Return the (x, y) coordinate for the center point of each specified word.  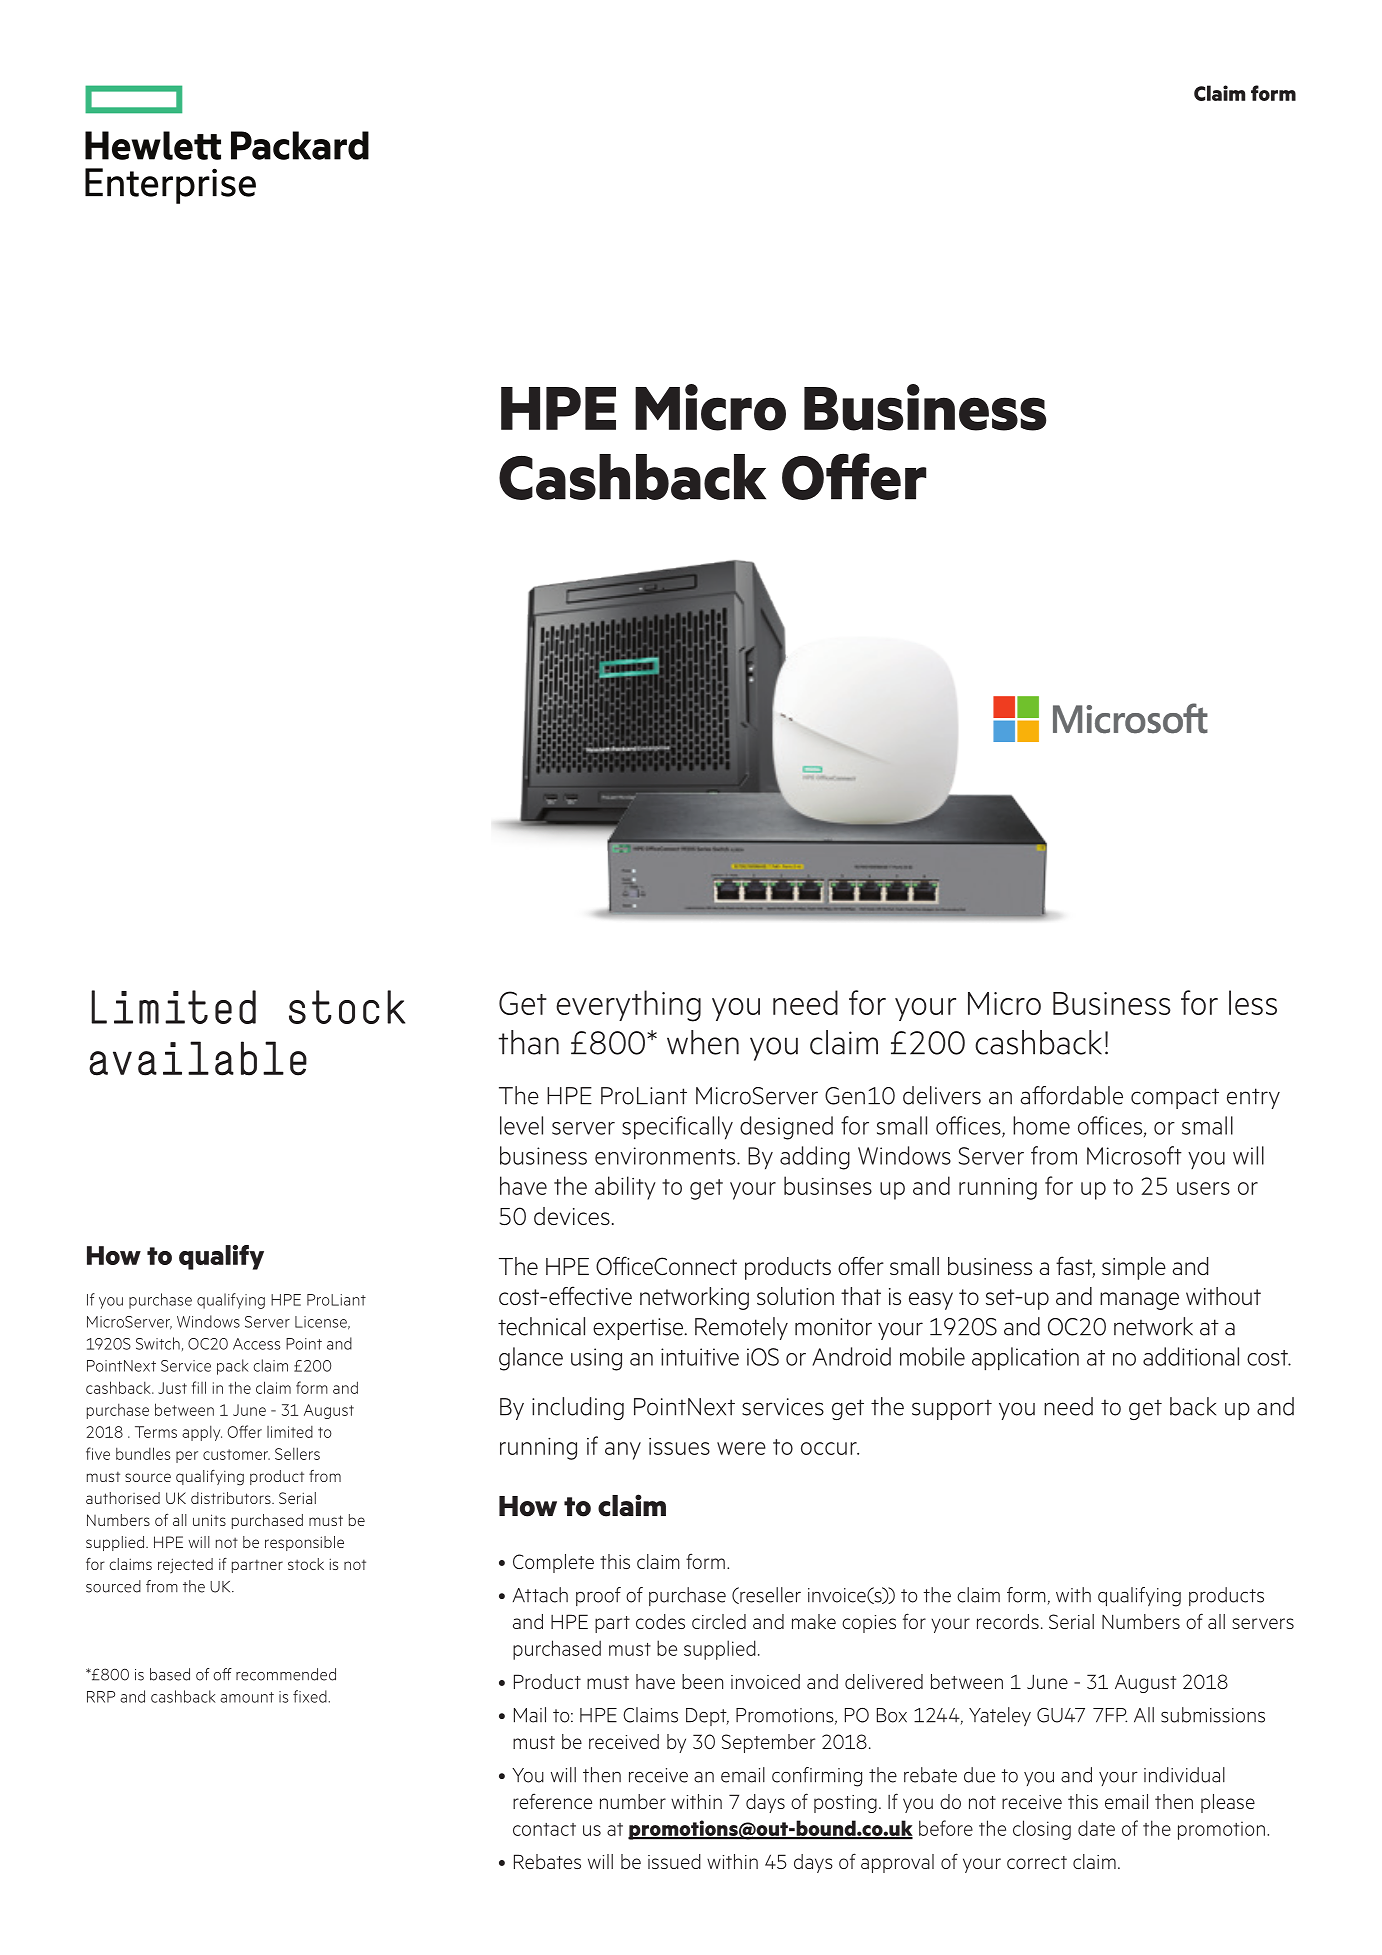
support (952, 1409)
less (1253, 1002)
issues (679, 1446)
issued (674, 1861)
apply (202, 1433)
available (198, 1058)
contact (544, 1829)
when (703, 1042)
